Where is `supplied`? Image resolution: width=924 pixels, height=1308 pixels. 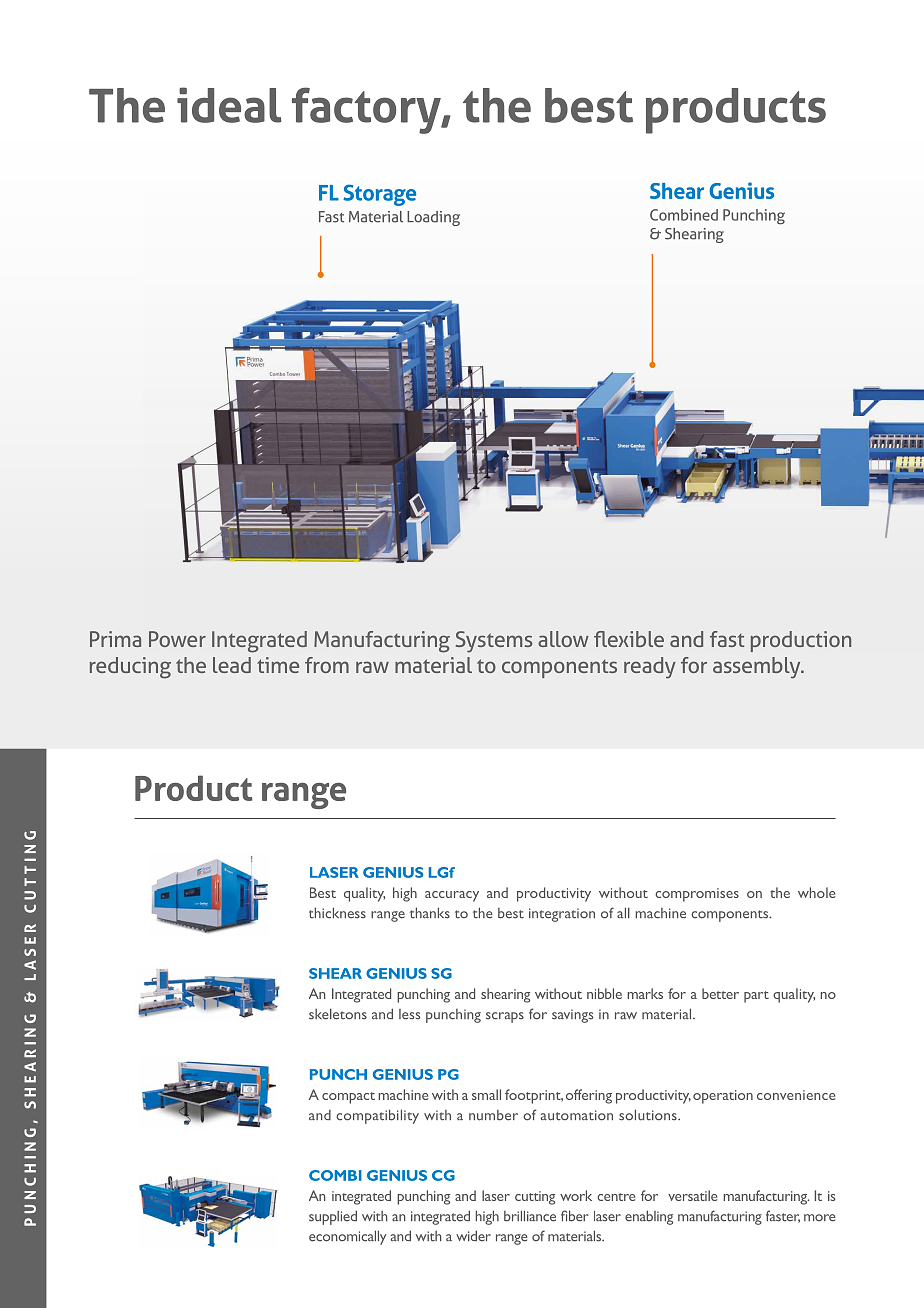 supplied is located at coordinates (333, 1217).
